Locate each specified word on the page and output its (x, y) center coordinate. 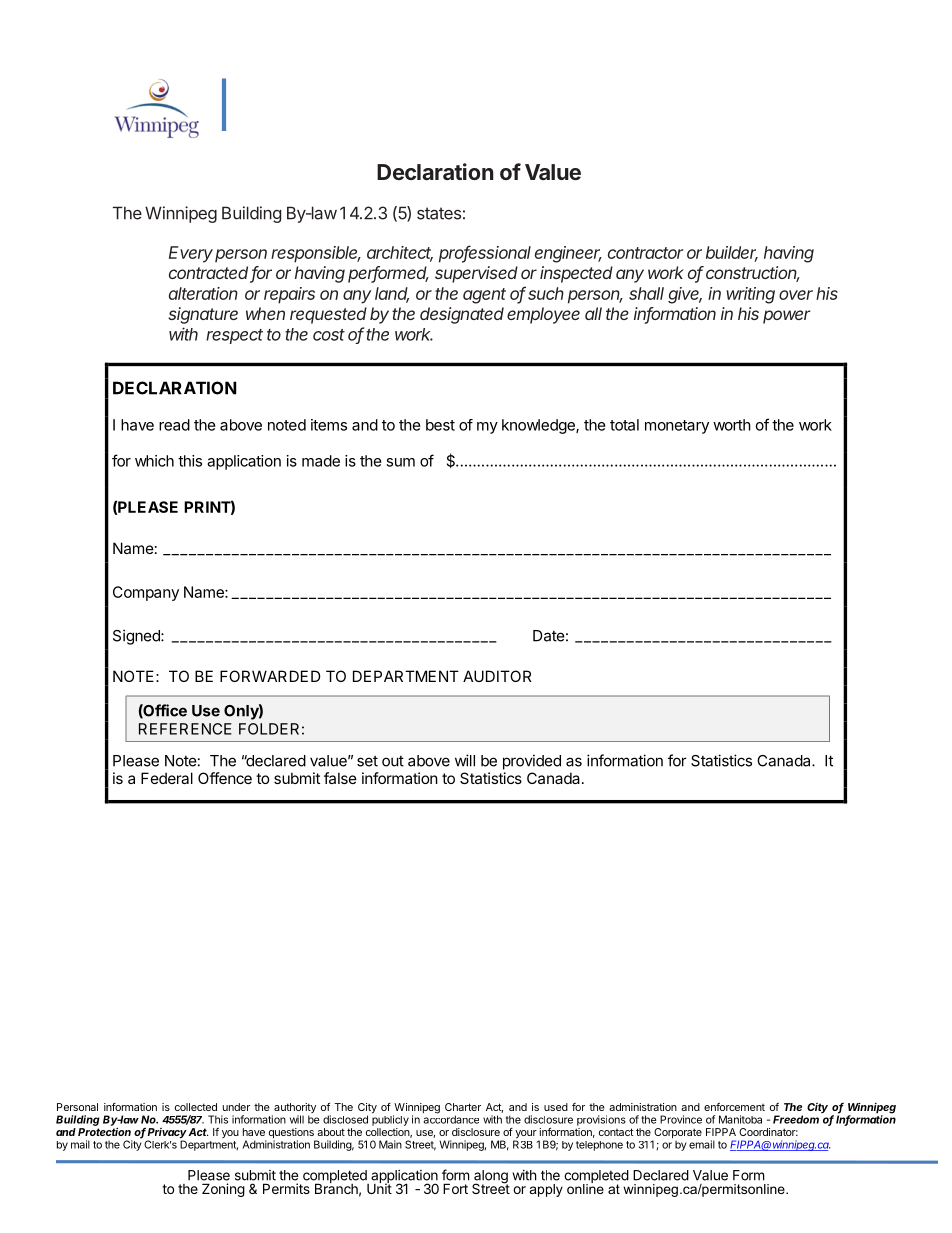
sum (400, 462)
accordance (451, 1118)
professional (485, 254)
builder (732, 253)
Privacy (167, 1134)
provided (532, 762)
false (340, 778)
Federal (167, 778)
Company (146, 593)
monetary (677, 427)
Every (191, 254)
